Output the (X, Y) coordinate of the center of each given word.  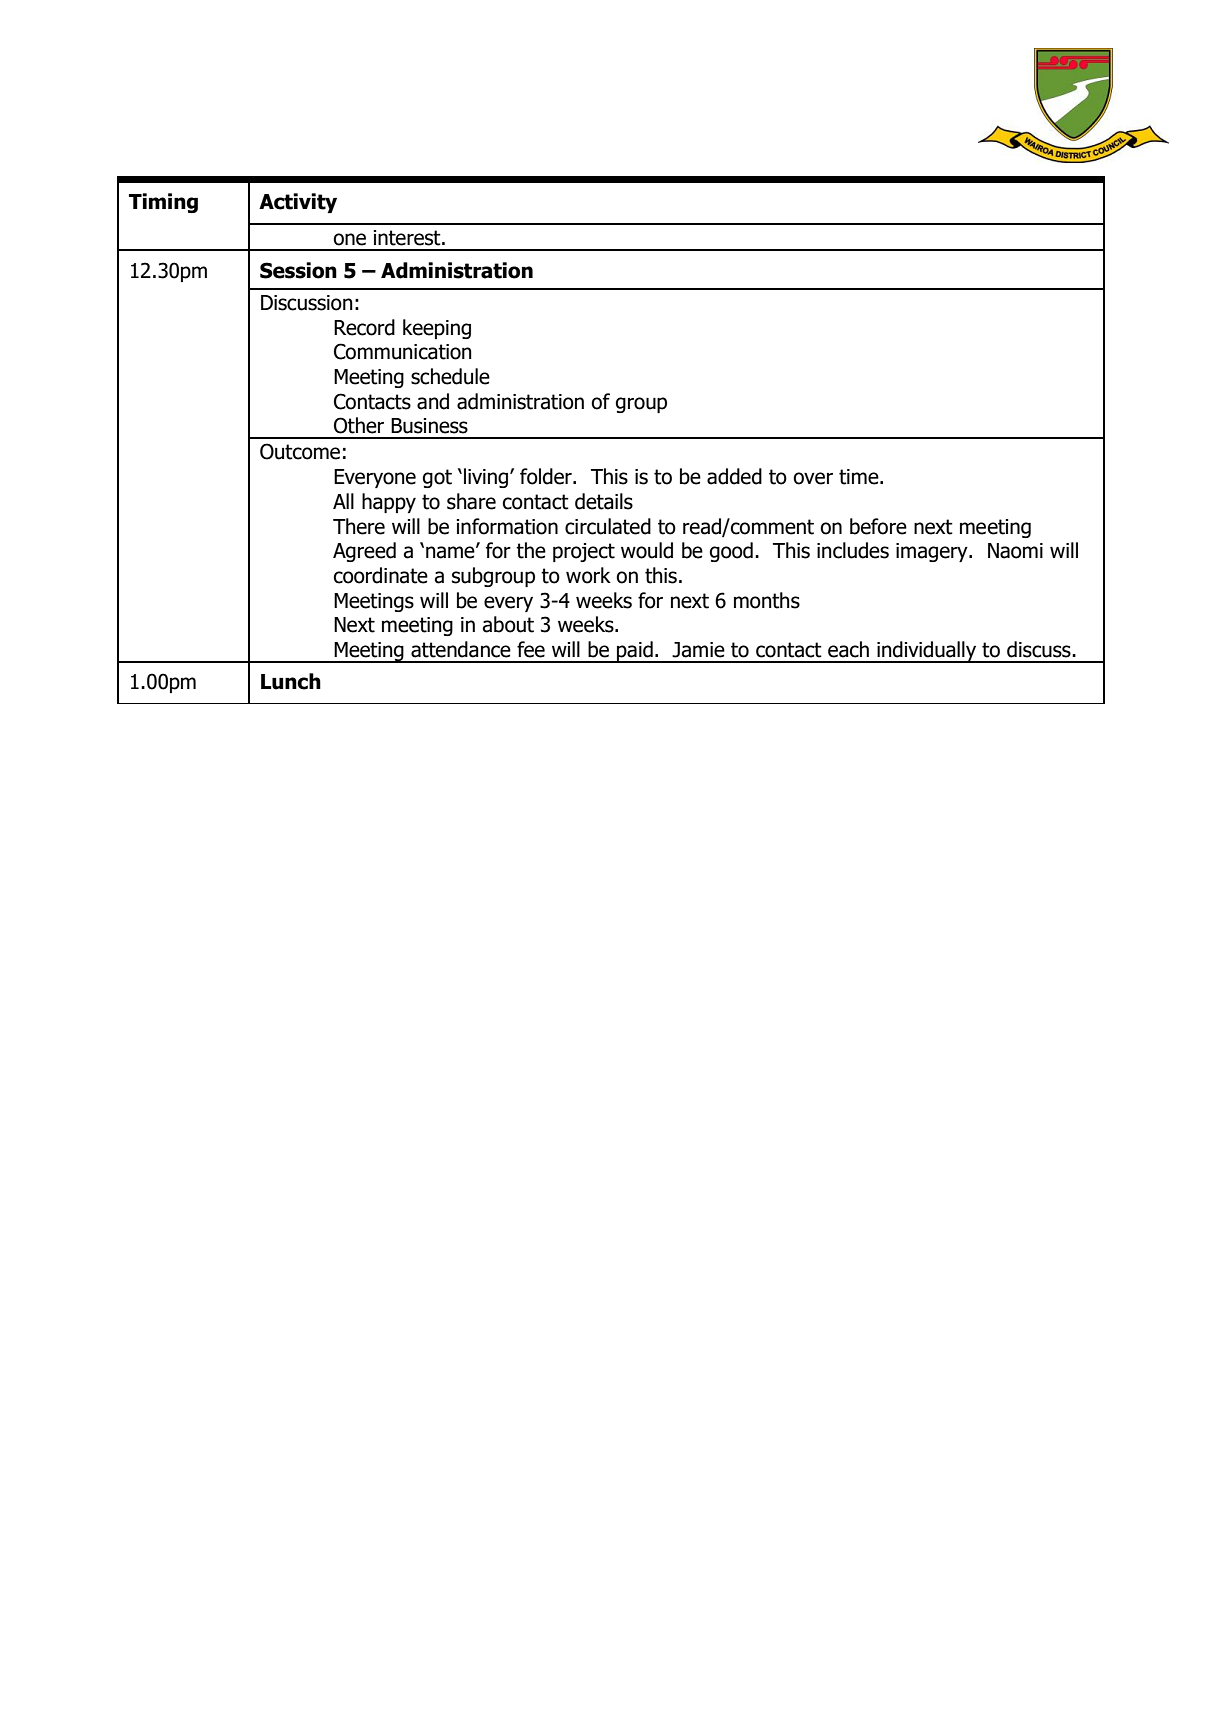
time (860, 477)
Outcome (300, 451)
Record (364, 327)
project (584, 552)
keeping (437, 329)
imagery (933, 552)
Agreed (364, 552)
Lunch (291, 681)
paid (635, 652)
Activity (298, 203)
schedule (450, 376)
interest (408, 238)
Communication (403, 351)
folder (547, 476)
